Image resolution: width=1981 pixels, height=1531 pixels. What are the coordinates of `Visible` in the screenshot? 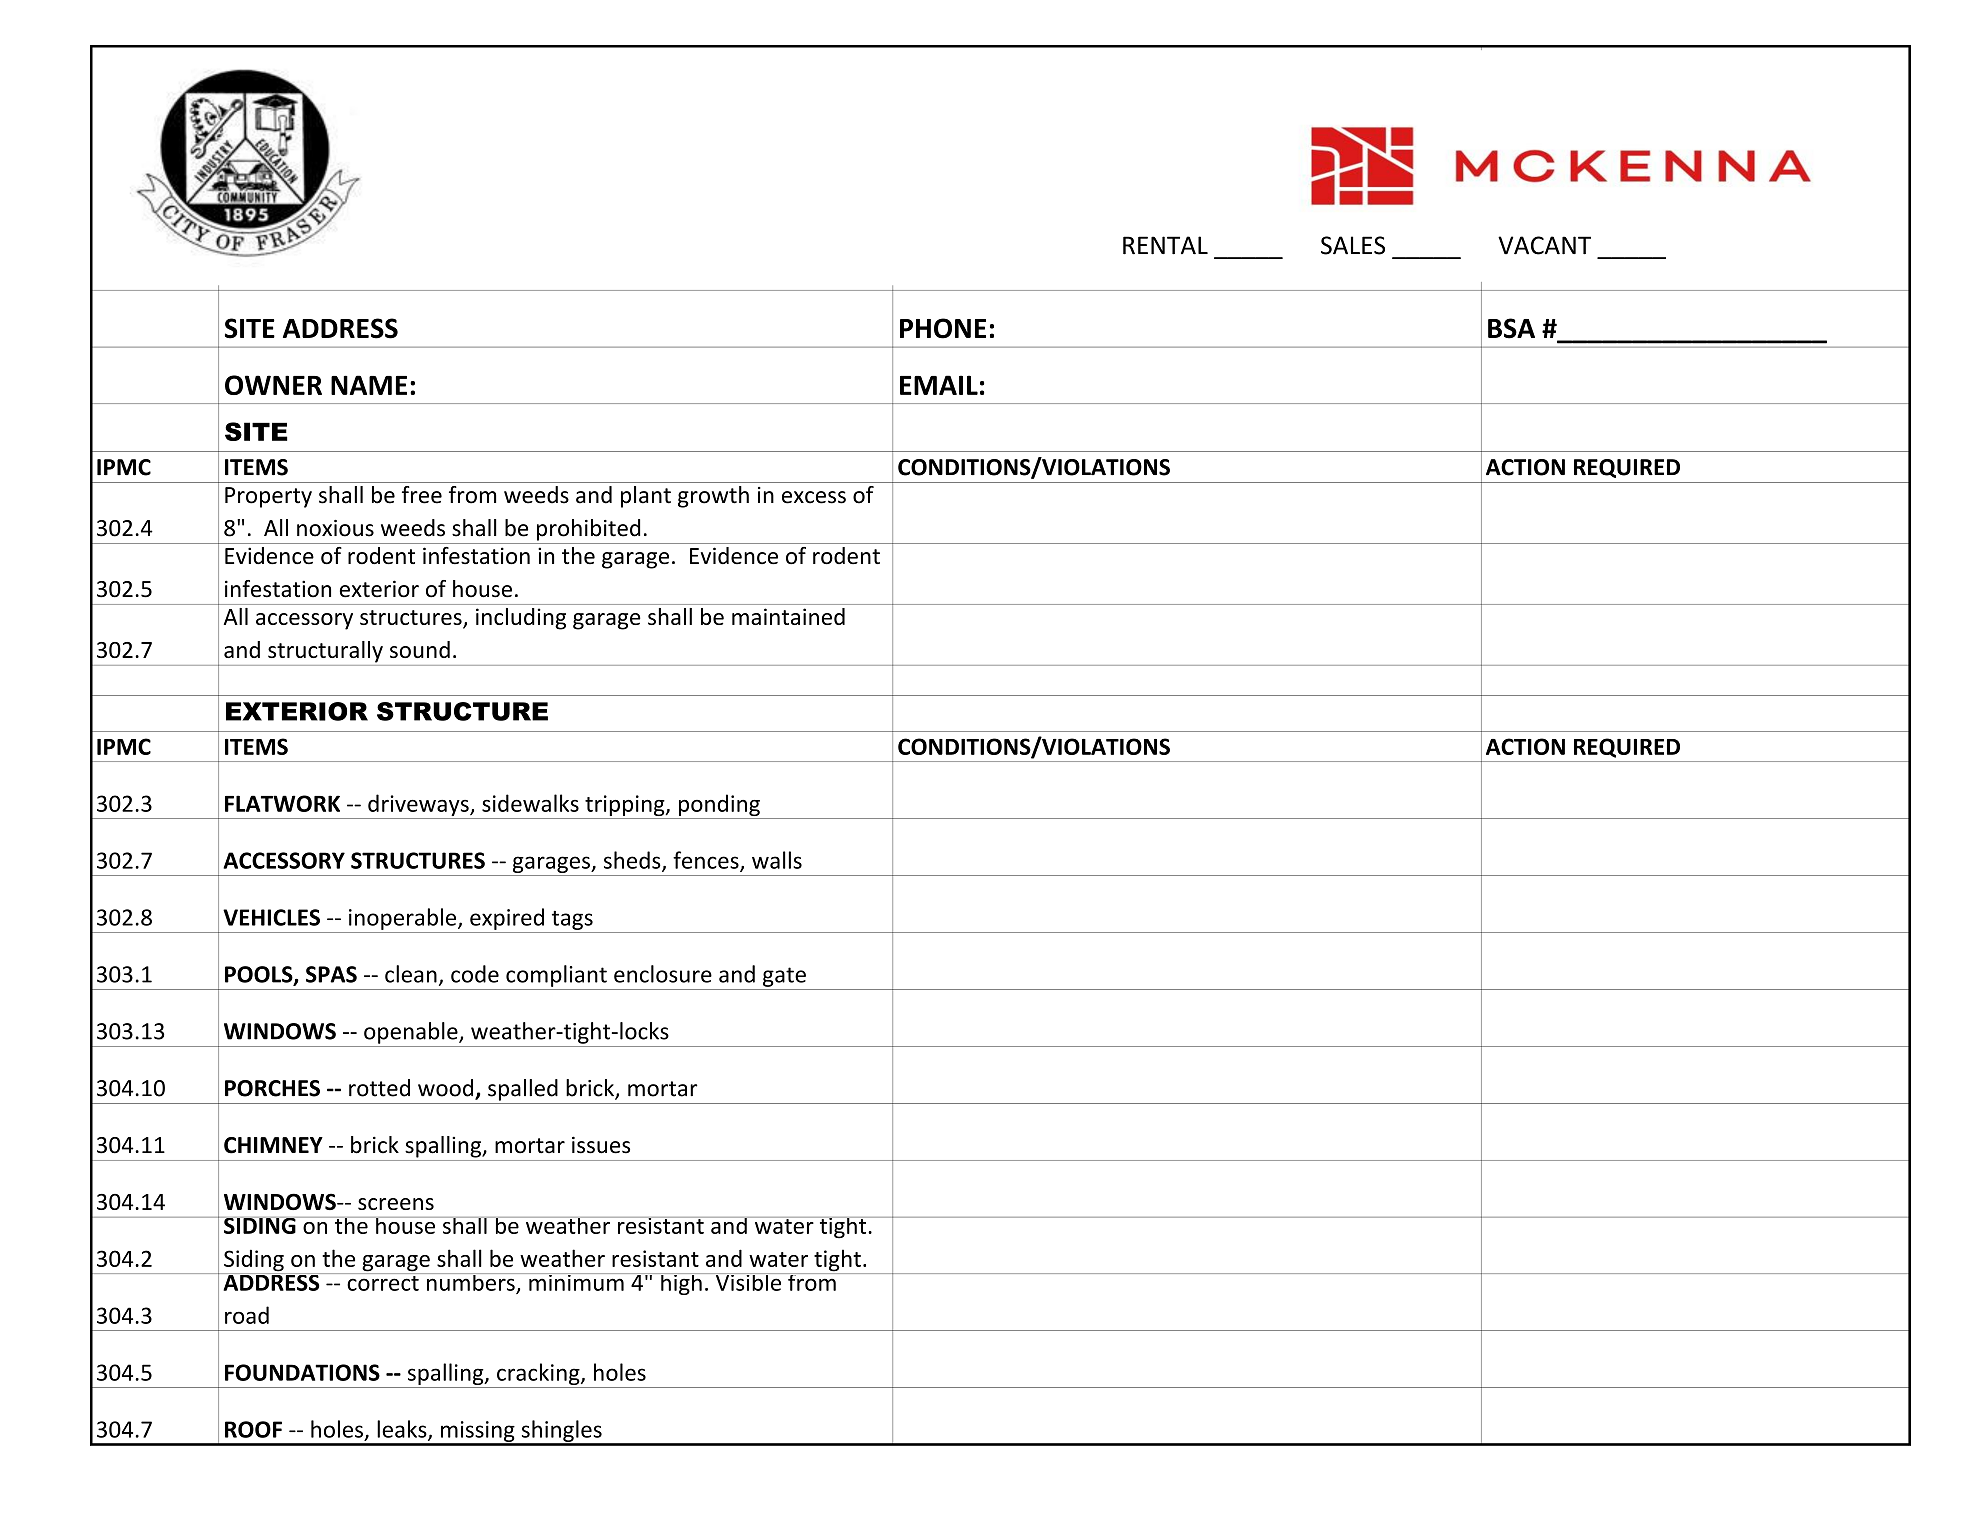 It's located at (748, 1282).
